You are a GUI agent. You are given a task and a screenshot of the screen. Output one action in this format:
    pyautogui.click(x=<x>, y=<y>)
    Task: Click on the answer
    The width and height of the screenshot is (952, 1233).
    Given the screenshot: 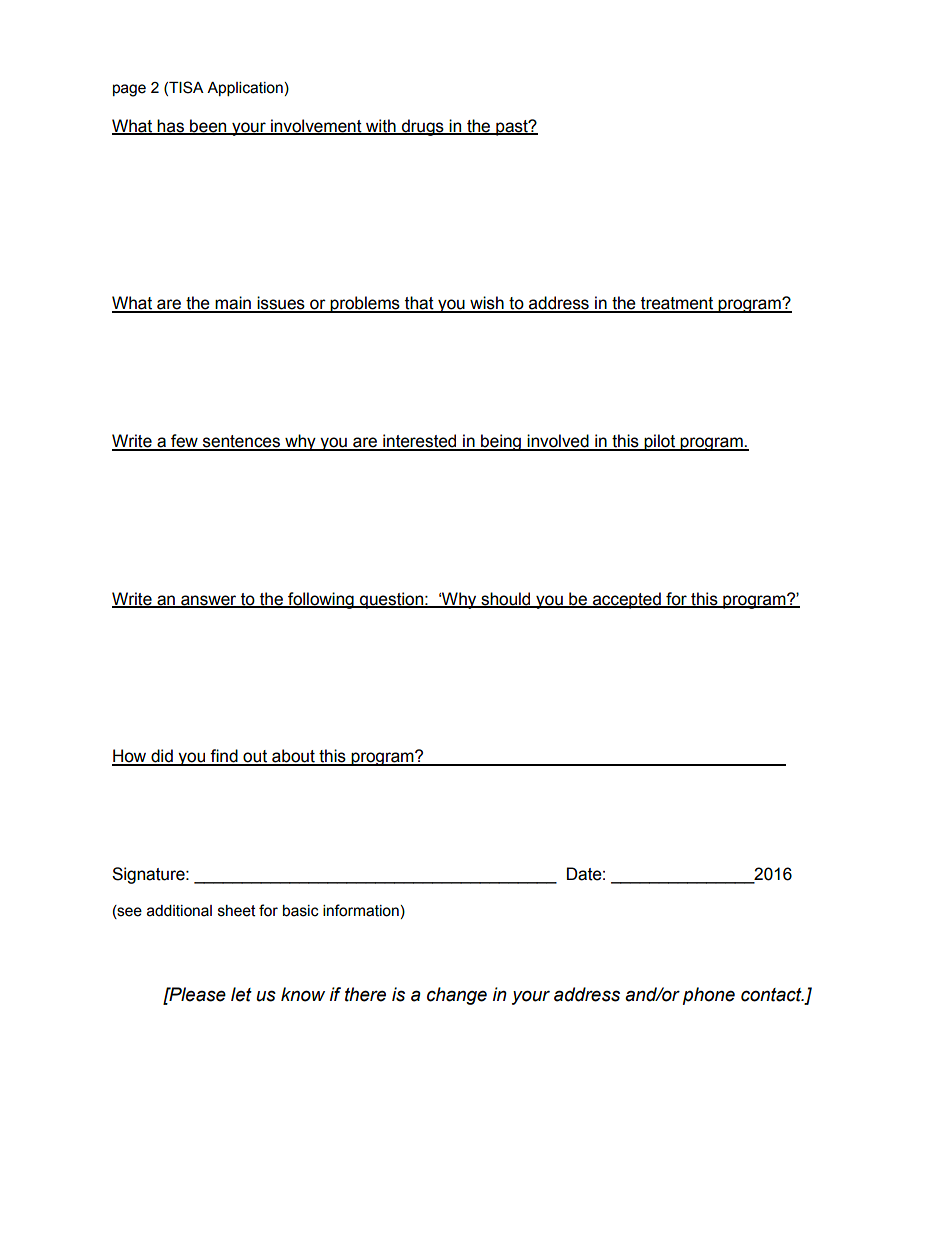 What is the action you would take?
    pyautogui.click(x=209, y=601)
